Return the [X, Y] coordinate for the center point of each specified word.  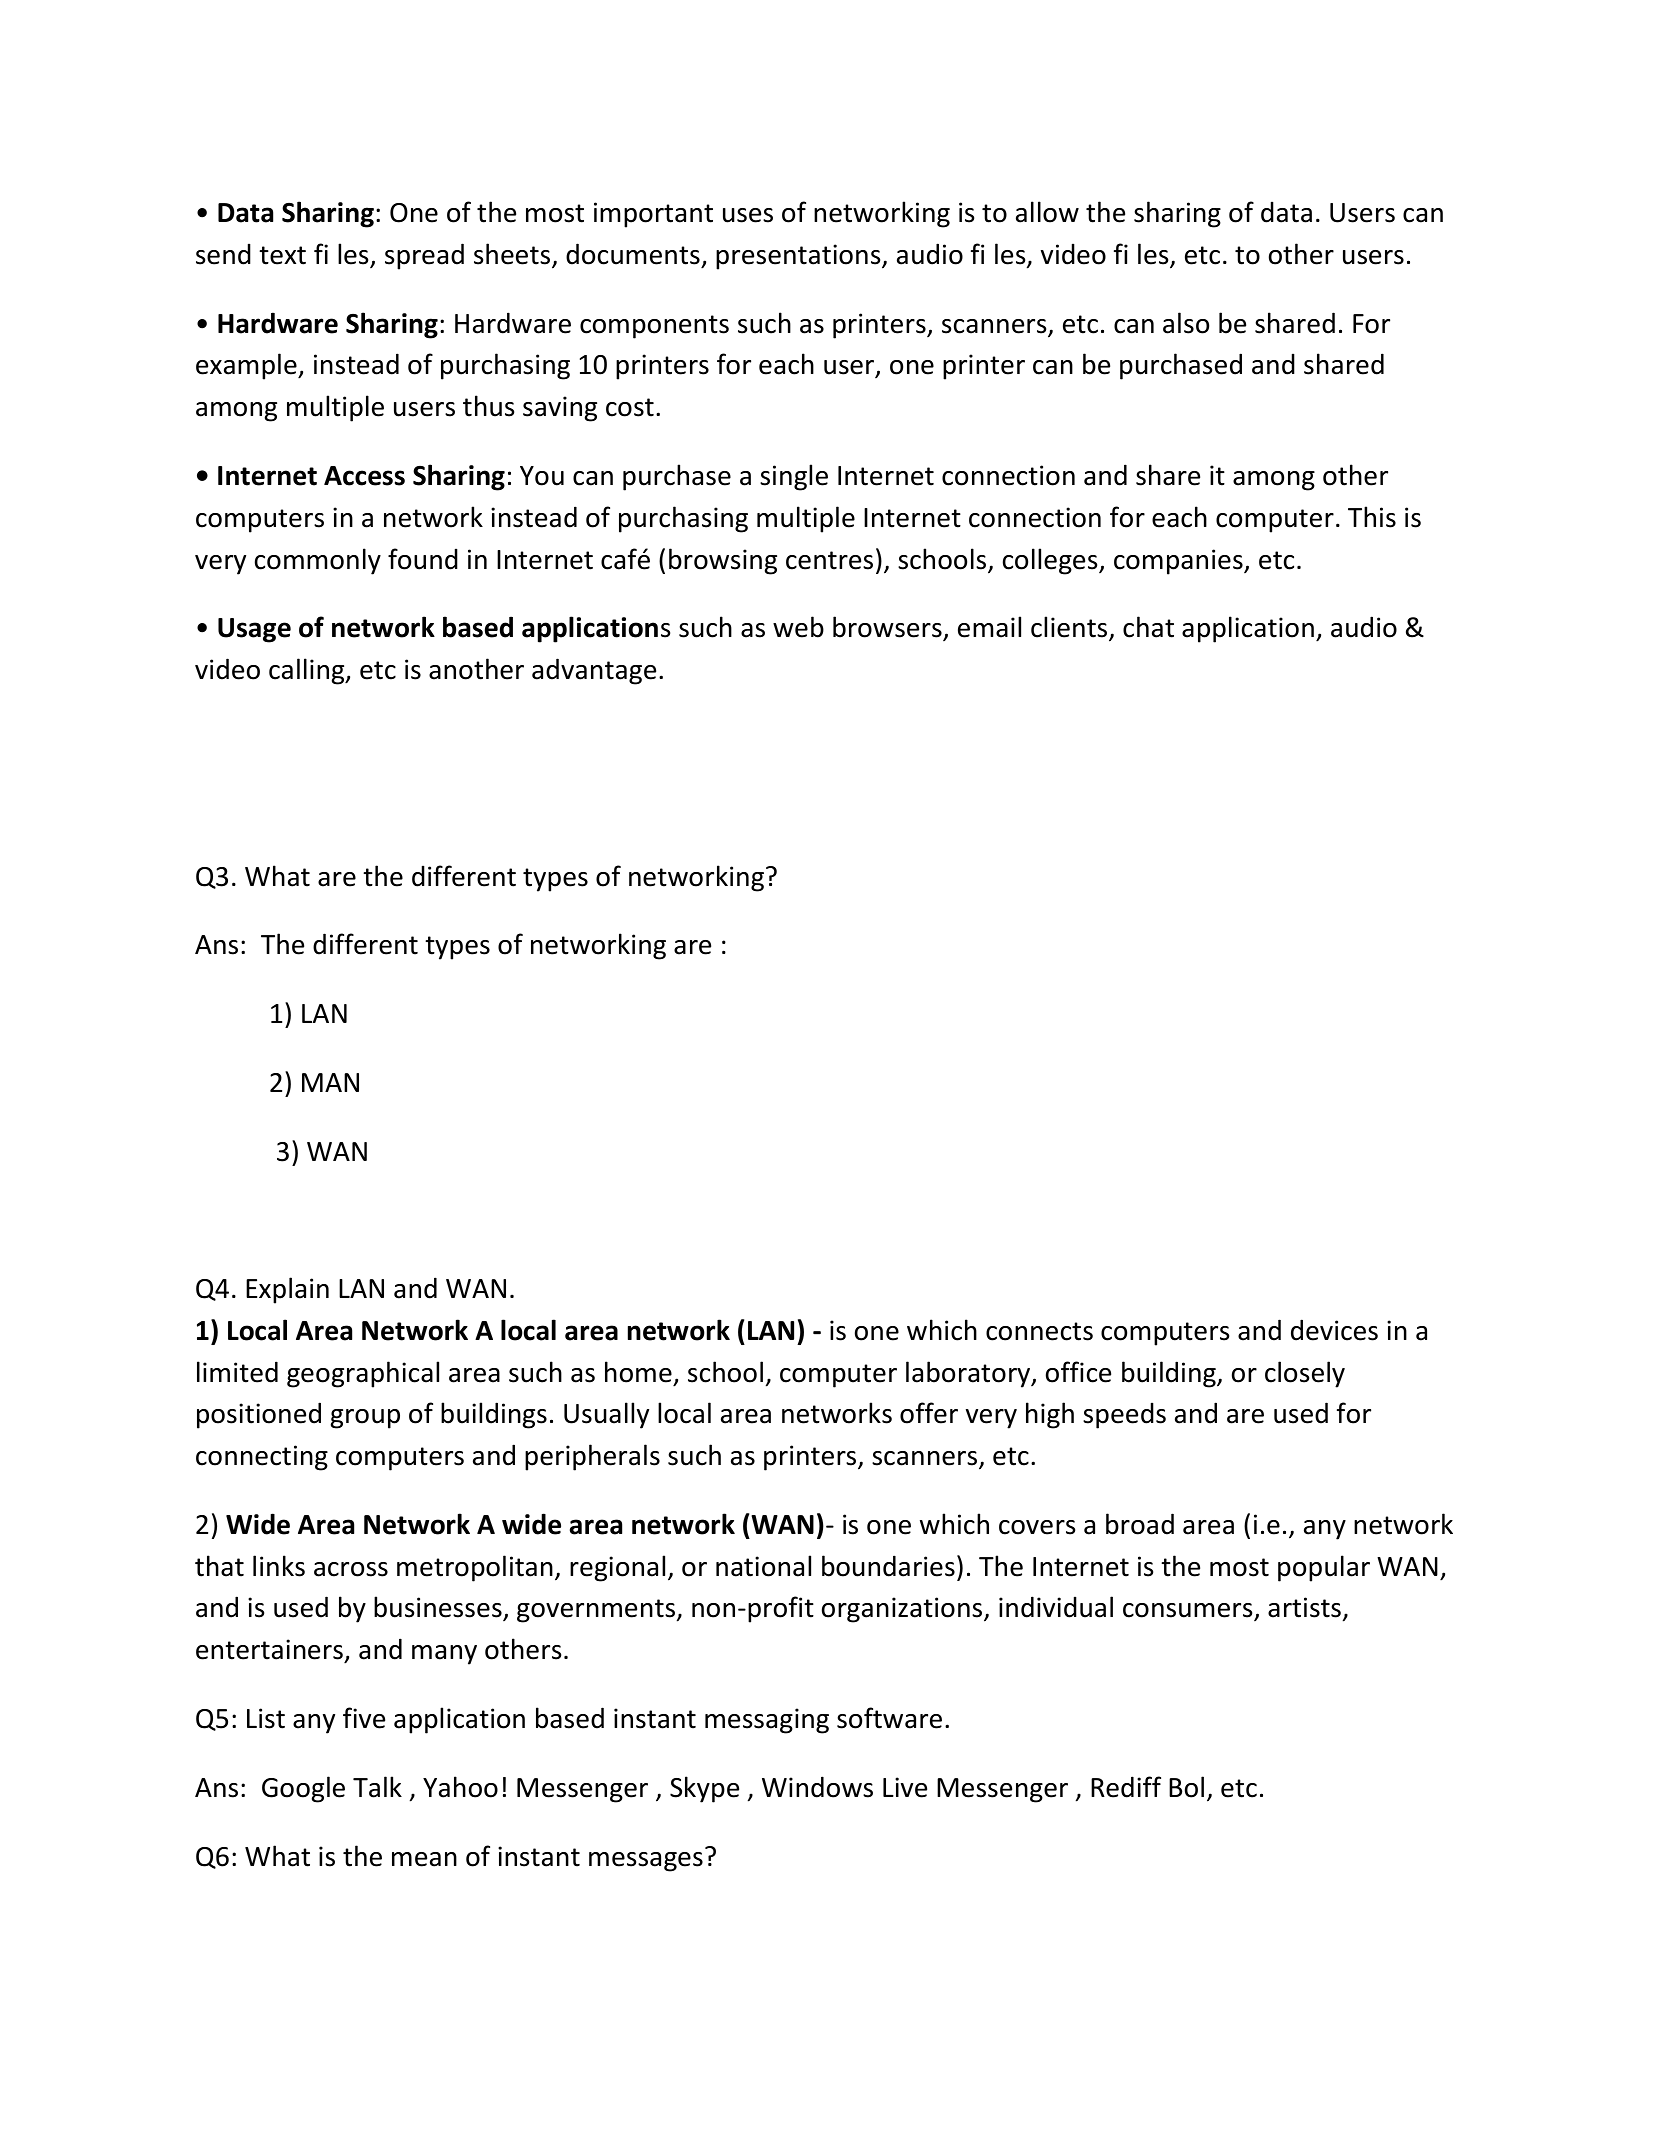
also [1186, 323]
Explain [287, 1290]
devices [1334, 1330]
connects [1039, 1331]
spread [424, 256]
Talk [377, 1787]
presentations [799, 257]
